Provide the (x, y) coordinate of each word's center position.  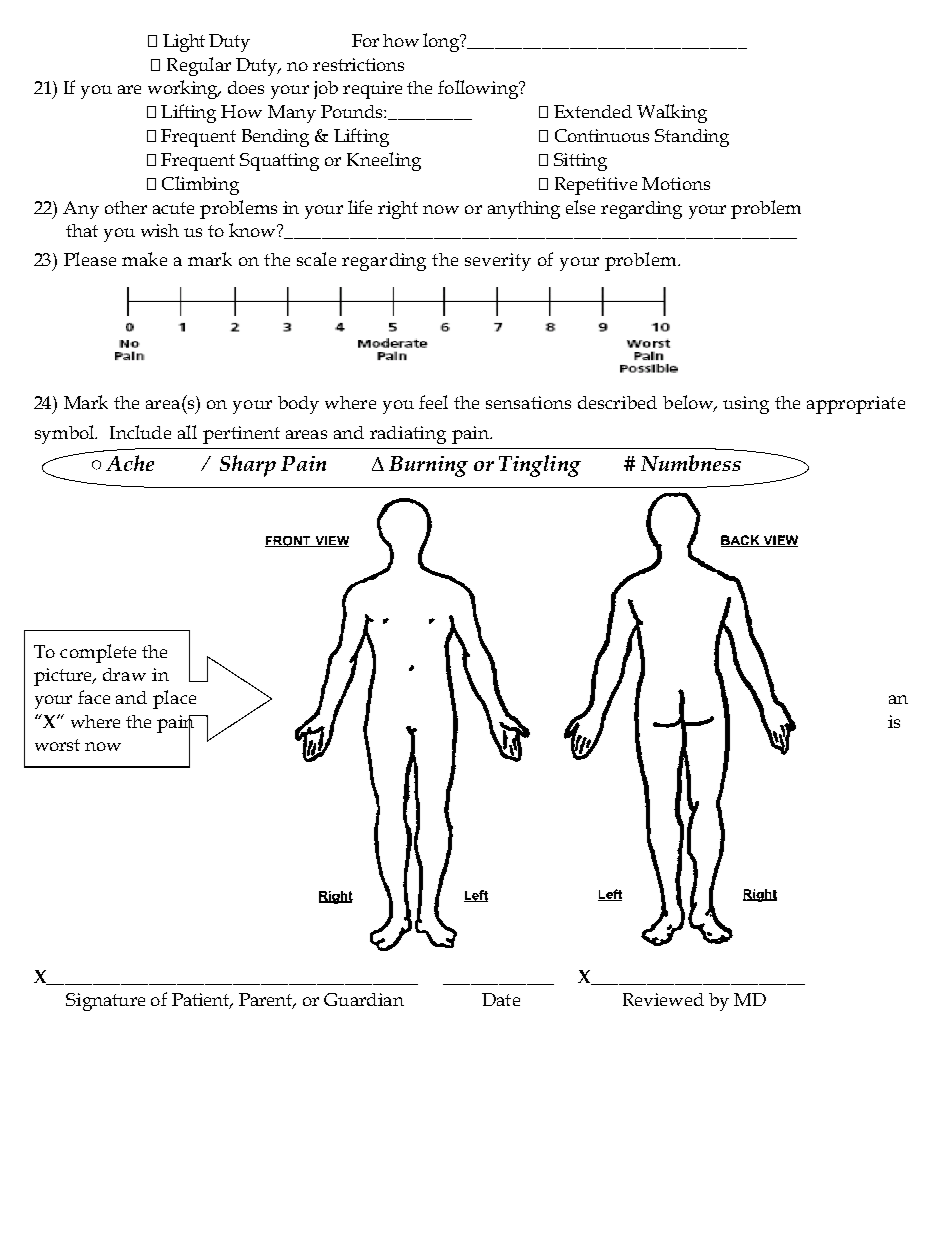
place (174, 699)
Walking (672, 113)
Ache (130, 463)
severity (498, 262)
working (184, 89)
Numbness (691, 463)
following (479, 89)
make (144, 259)
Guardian (364, 999)
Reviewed (663, 999)
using (746, 405)
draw (124, 674)
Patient (202, 1001)
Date (501, 999)
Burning (428, 466)
